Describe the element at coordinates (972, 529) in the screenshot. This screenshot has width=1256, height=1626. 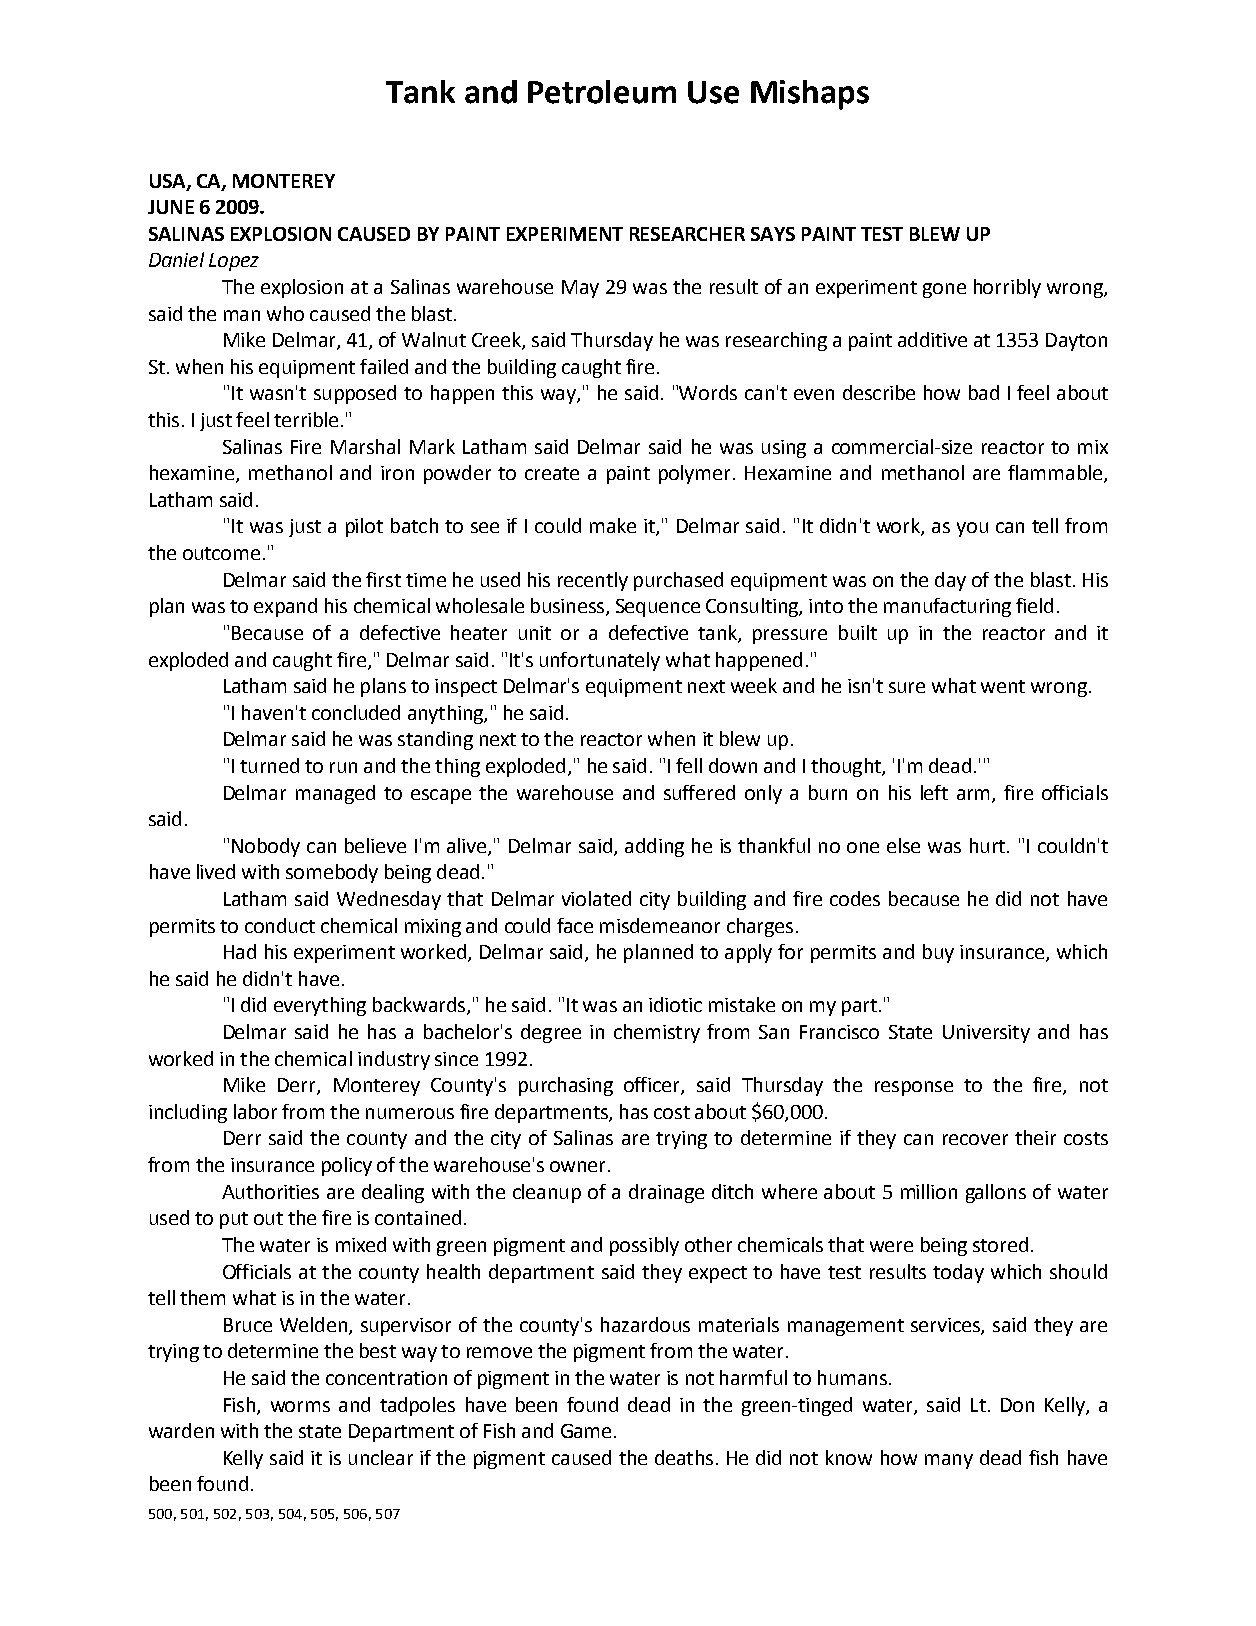
I see `you` at that location.
